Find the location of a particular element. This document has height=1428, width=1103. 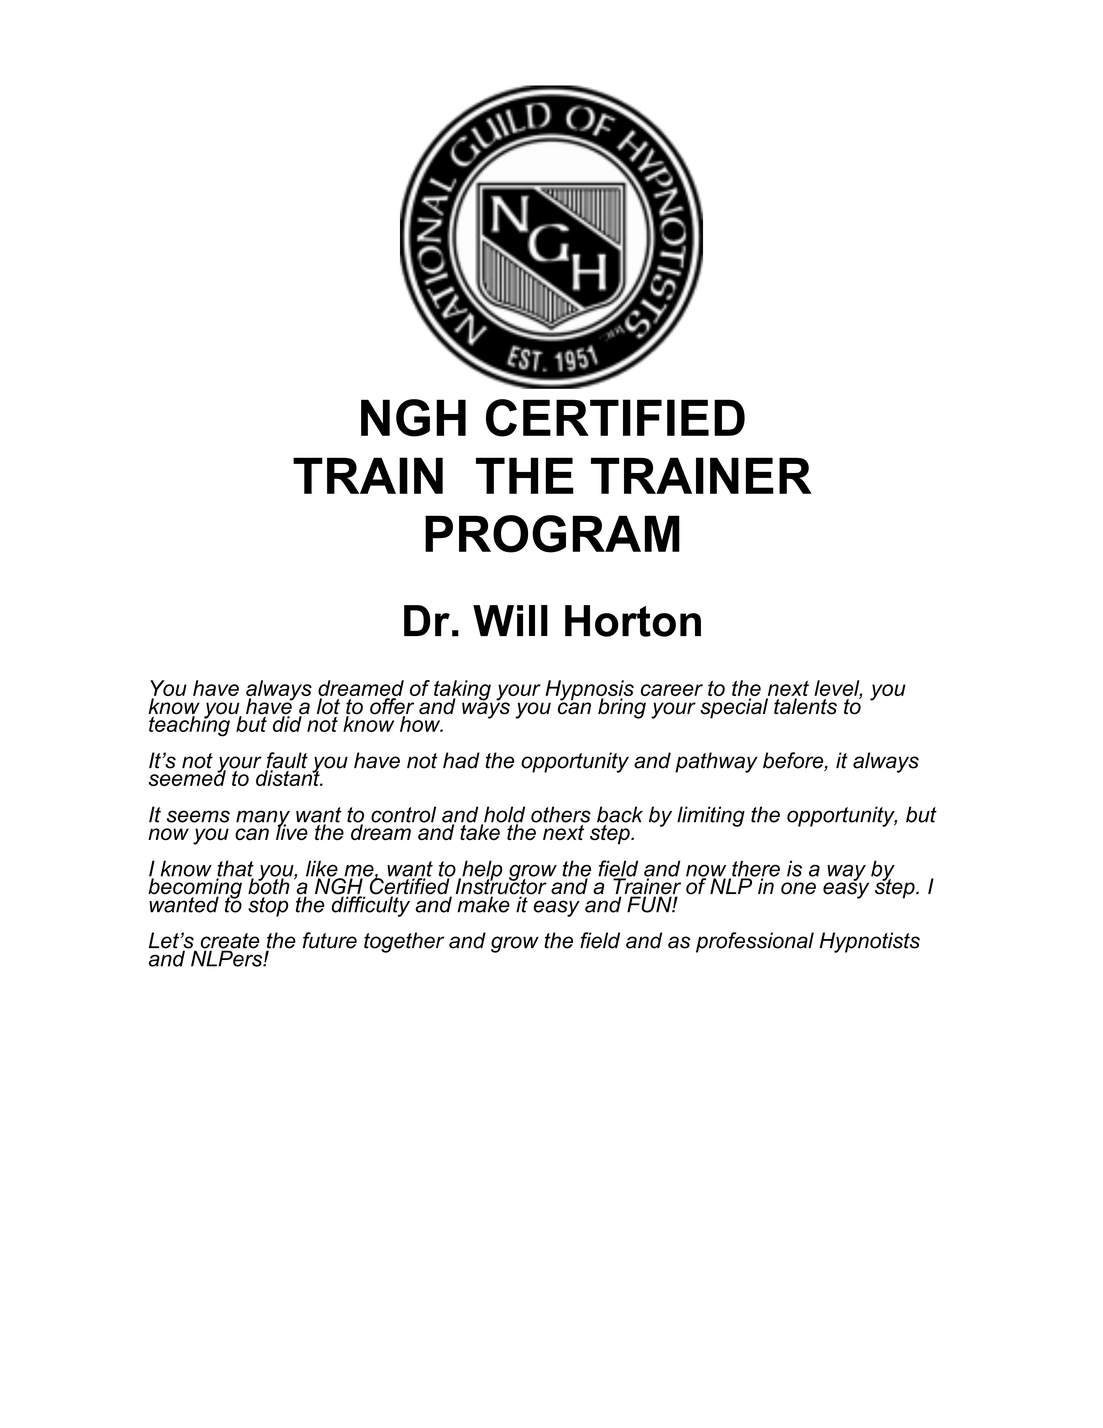

create is located at coordinates (230, 942).
